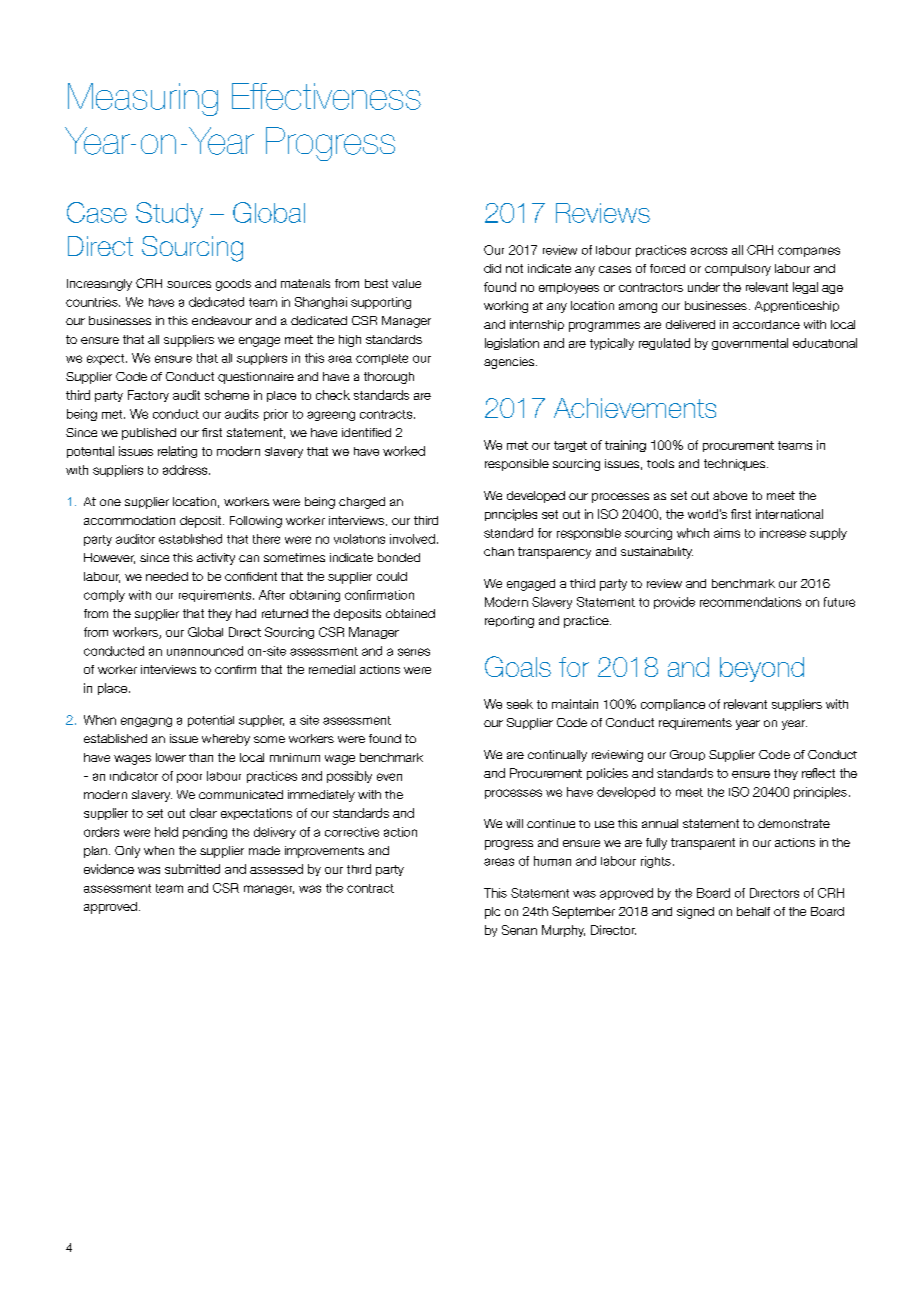 The height and width of the screenshot is (1308, 924). I want to click on accommodation, so click(129, 520).
